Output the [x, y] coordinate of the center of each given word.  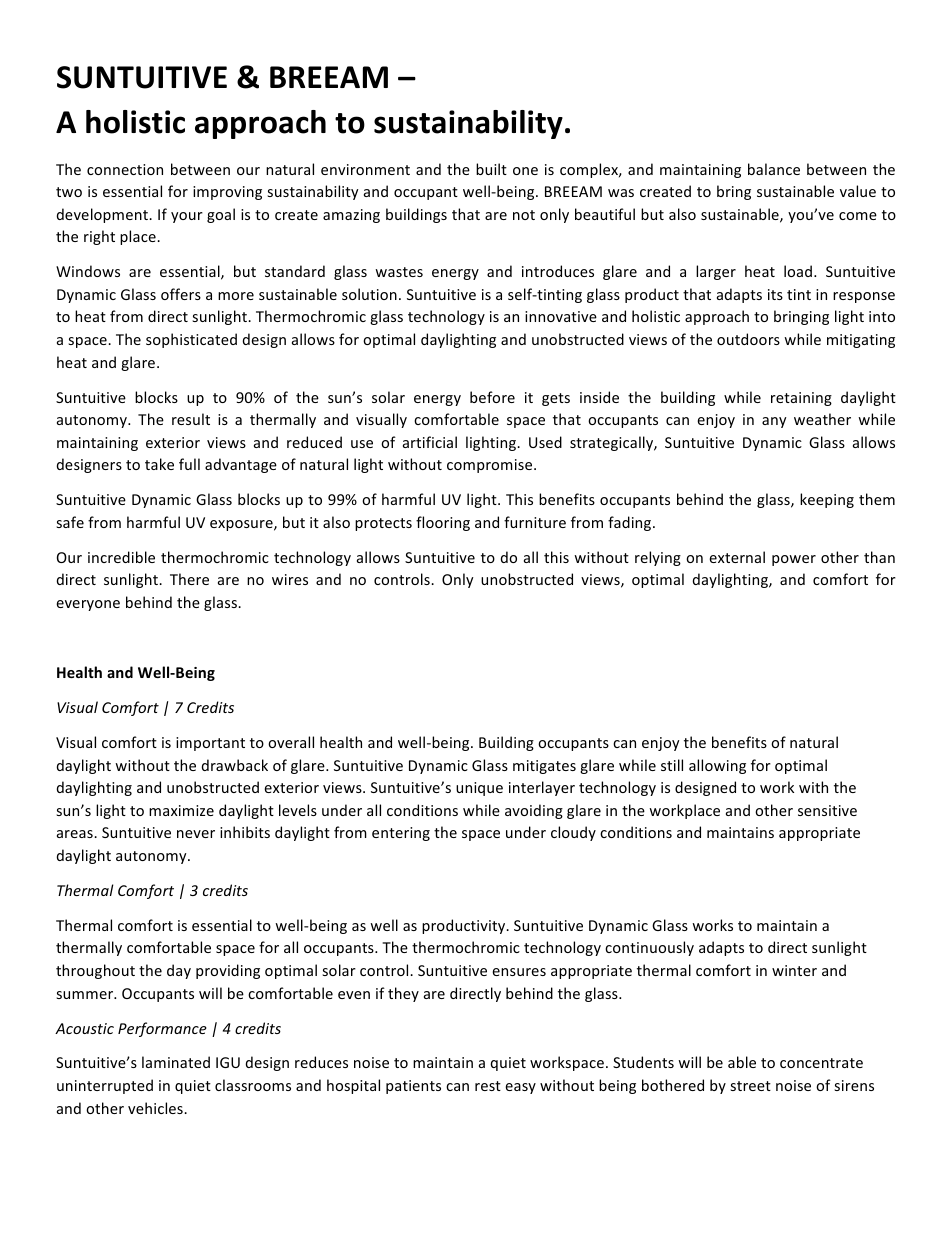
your [187, 217]
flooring [443, 523]
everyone [88, 605]
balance [774, 169]
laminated [176, 1062]
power [794, 560]
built [491, 169]
